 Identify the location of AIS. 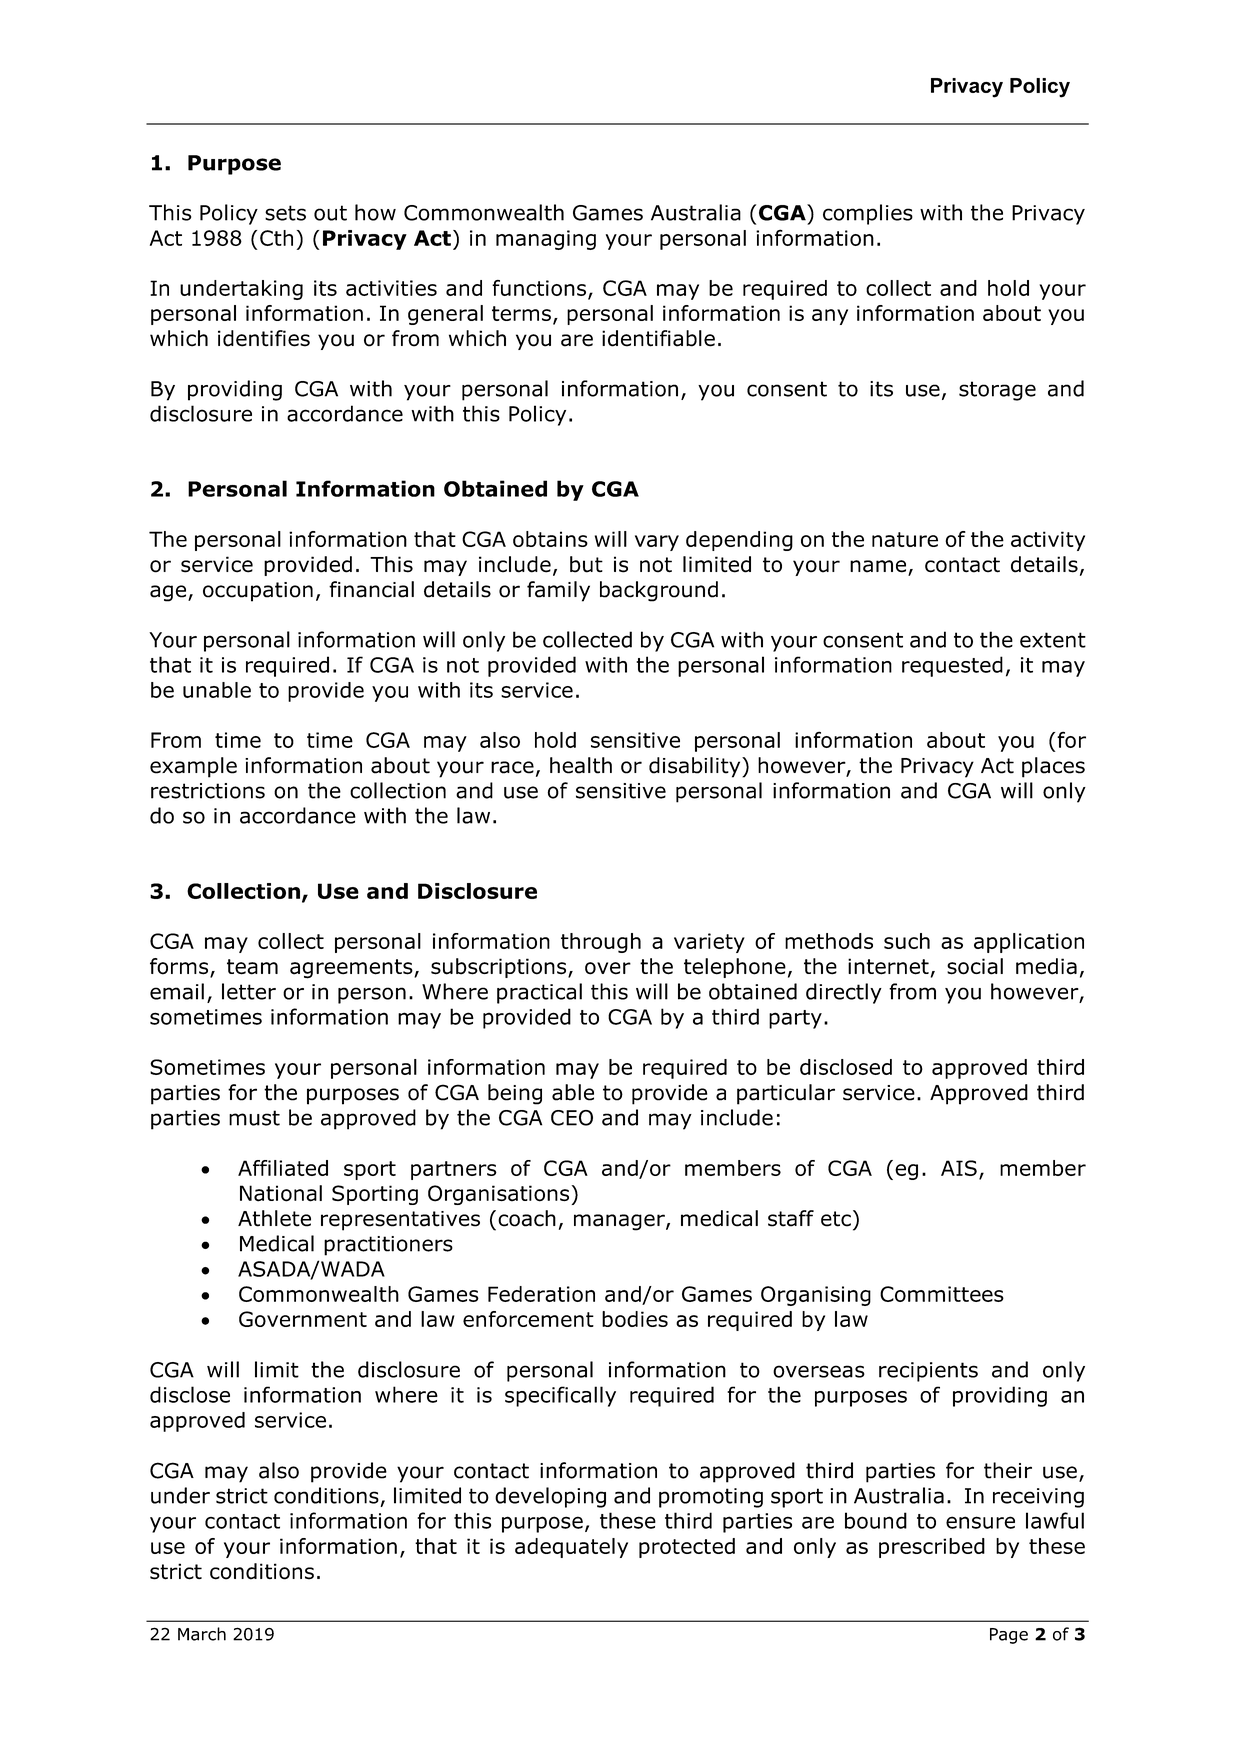
(959, 1168).
